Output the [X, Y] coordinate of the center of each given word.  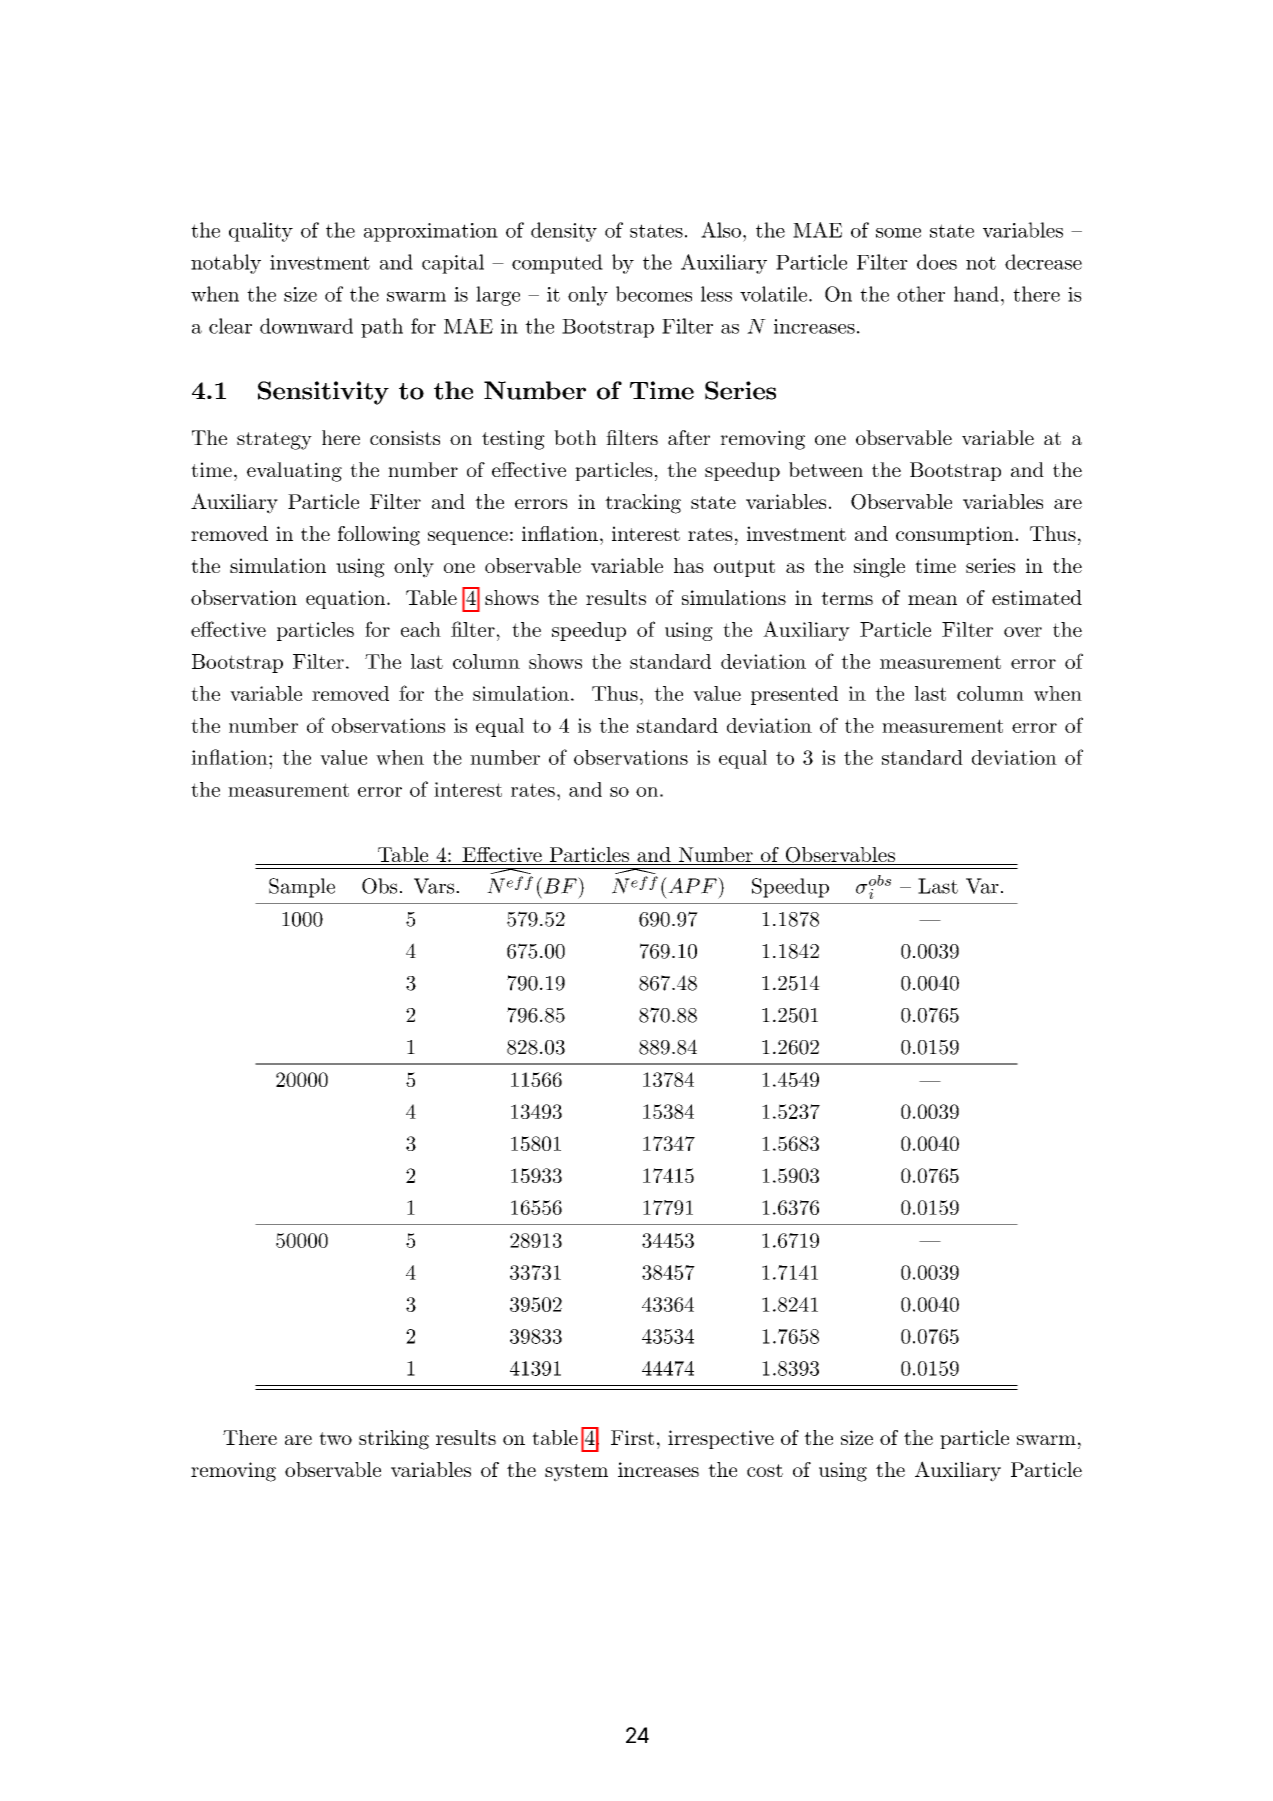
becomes [654, 294]
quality [261, 232]
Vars [435, 886]
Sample [302, 888]
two [335, 1438]
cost [765, 1470]
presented [794, 695]
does [937, 262]
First [632, 1437]
